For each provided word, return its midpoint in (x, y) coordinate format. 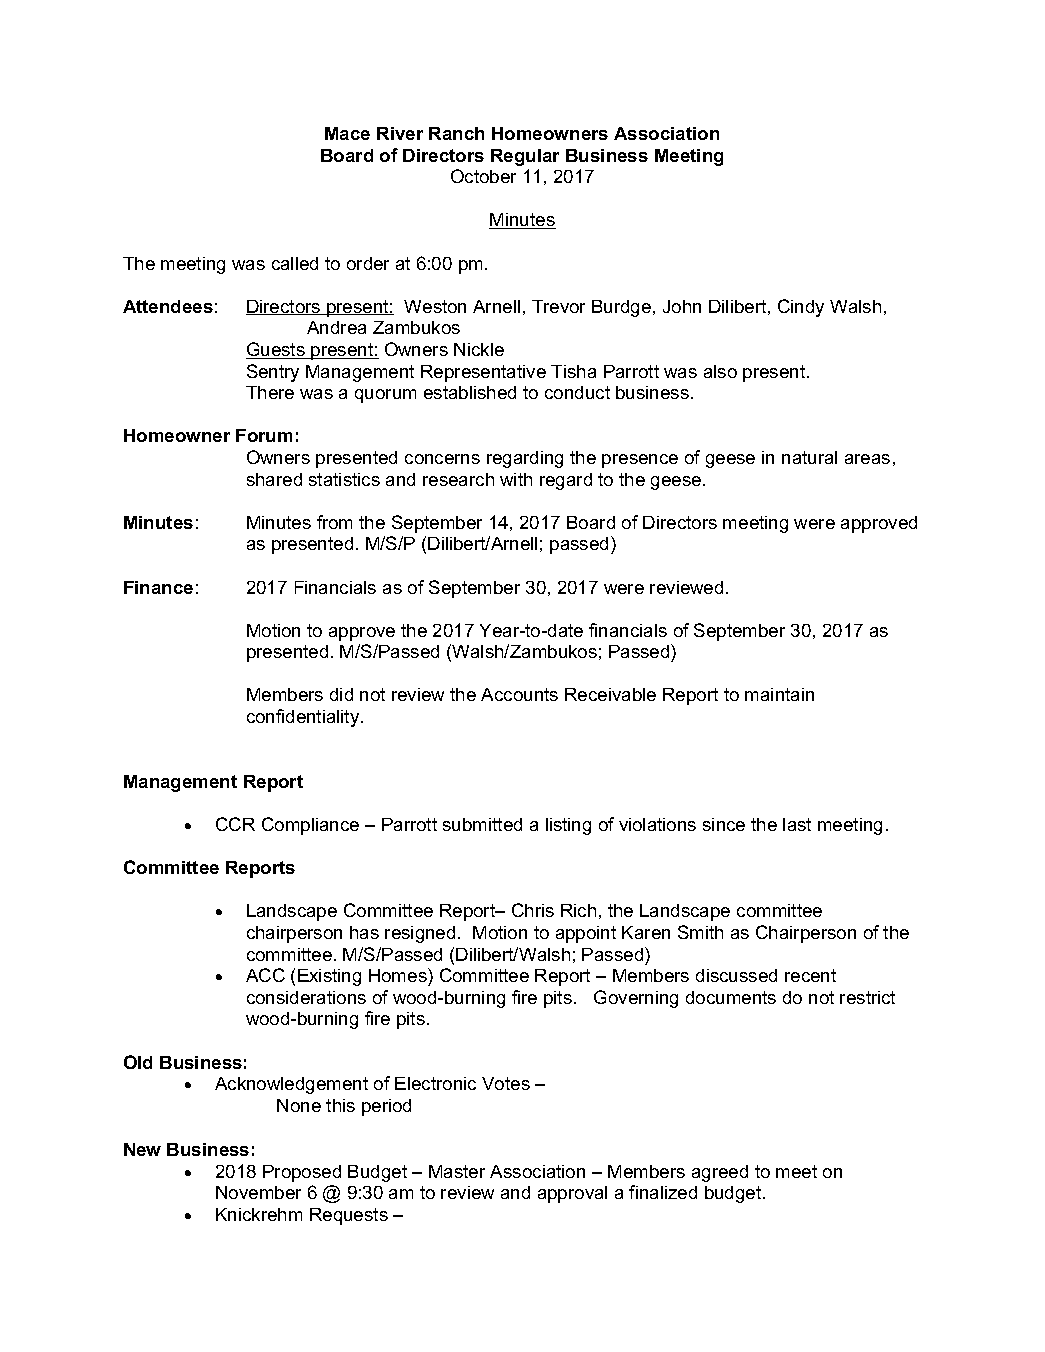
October (483, 176)
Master (457, 1171)
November (258, 1192)
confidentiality (304, 718)
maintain (779, 694)
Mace (347, 133)
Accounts (519, 694)
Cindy (801, 308)
